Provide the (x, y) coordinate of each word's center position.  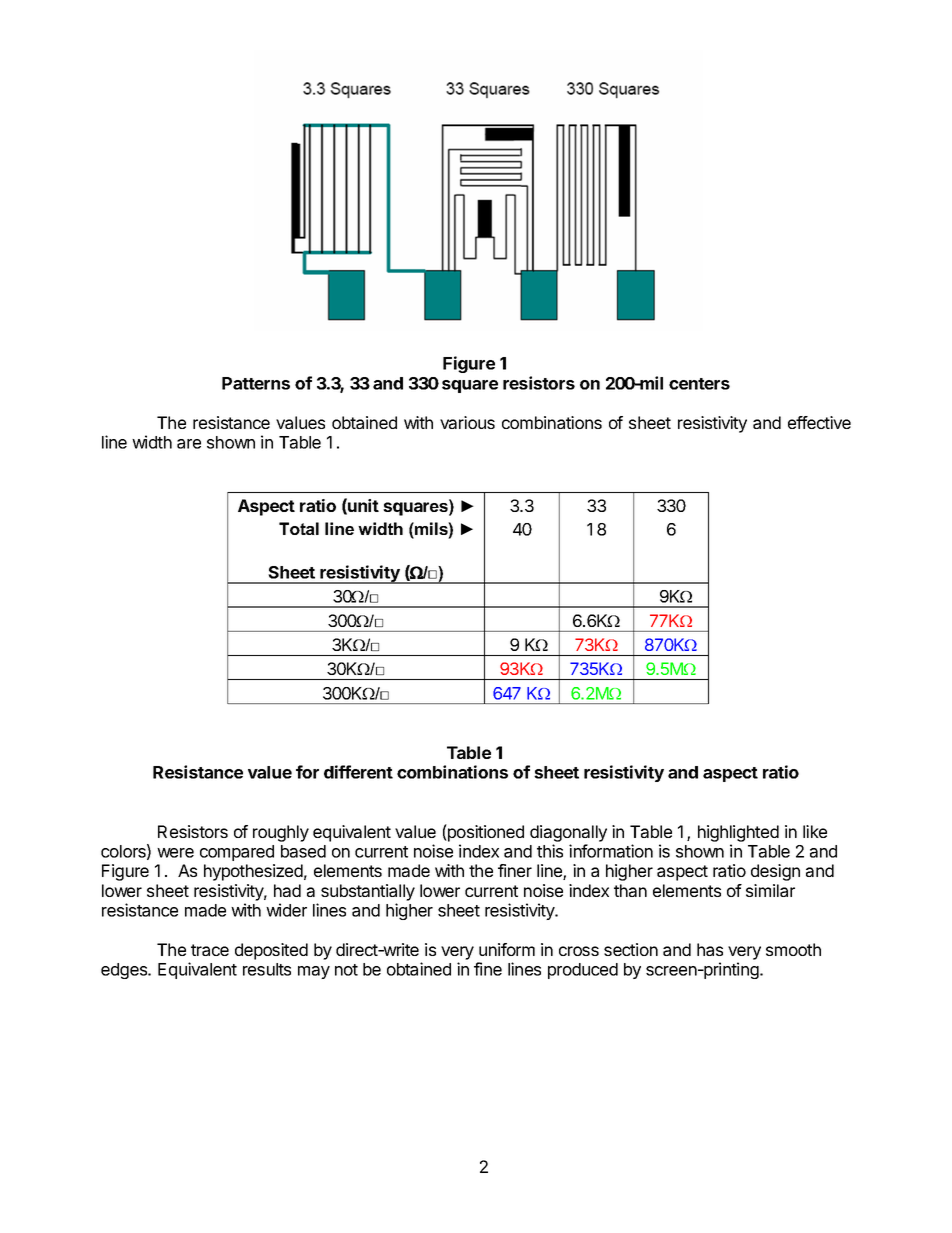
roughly (281, 833)
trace (210, 950)
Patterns (256, 383)
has (710, 949)
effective (819, 422)
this (550, 851)
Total (299, 528)
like (815, 831)
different (358, 772)
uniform (507, 949)
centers (699, 384)
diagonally (568, 833)
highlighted (738, 833)
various (467, 422)
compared (237, 853)
